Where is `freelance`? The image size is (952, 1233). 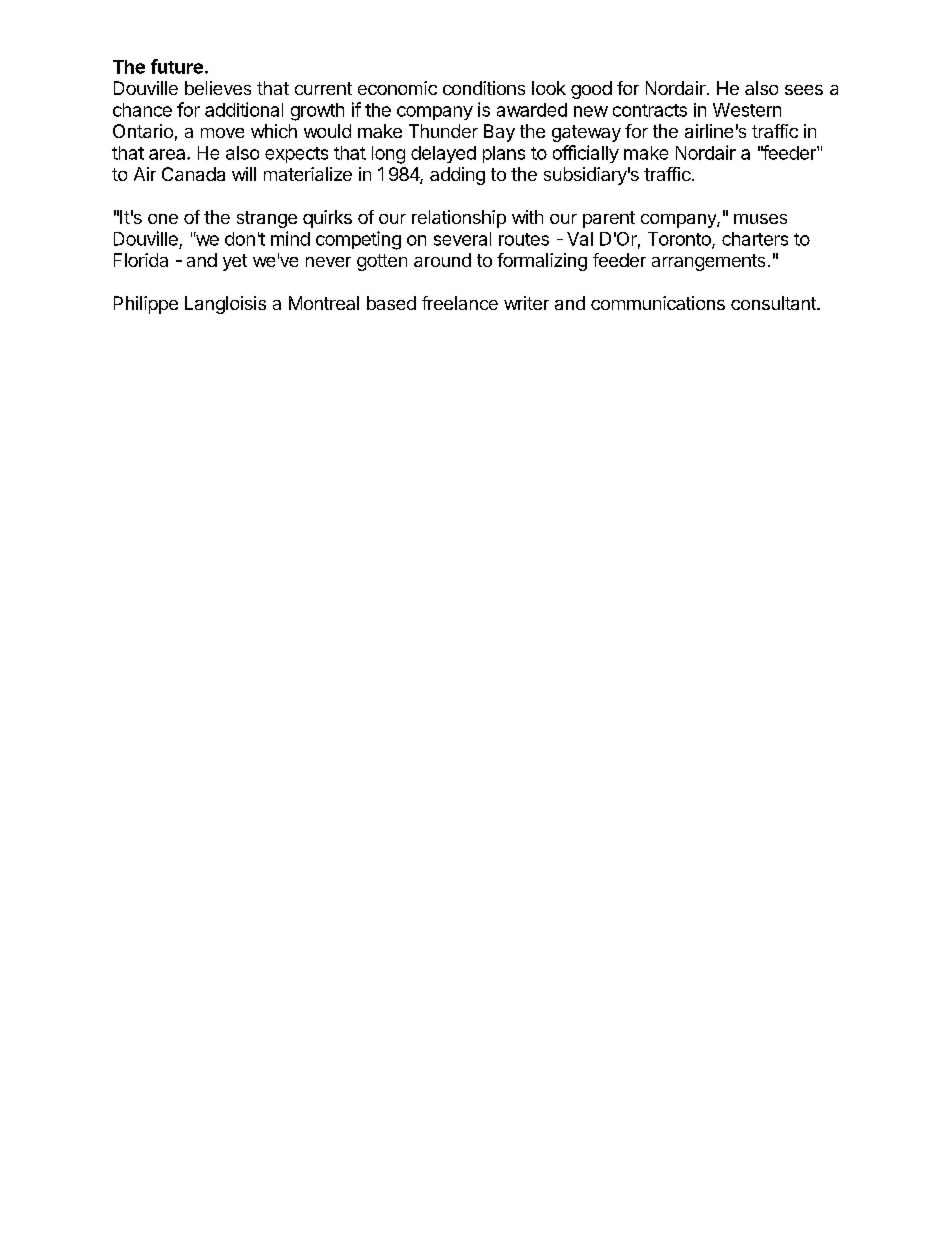
freelance is located at coordinates (460, 303).
